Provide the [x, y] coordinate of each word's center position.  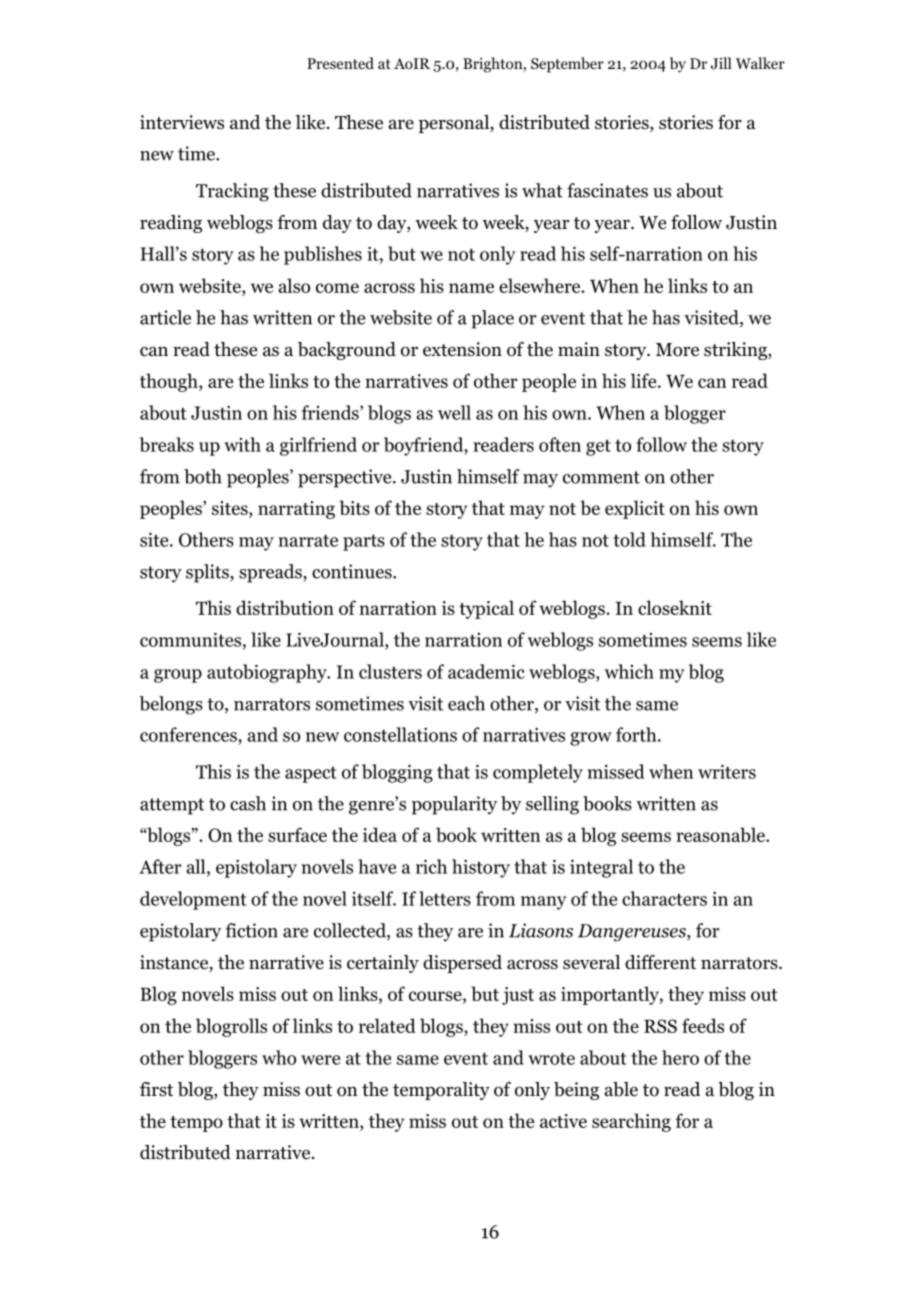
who [279, 1057]
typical [486, 609]
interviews [182, 122]
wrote [551, 1058]
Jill [721, 63]
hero [680, 1057]
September [567, 65]
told [630, 539]
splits [208, 573]
